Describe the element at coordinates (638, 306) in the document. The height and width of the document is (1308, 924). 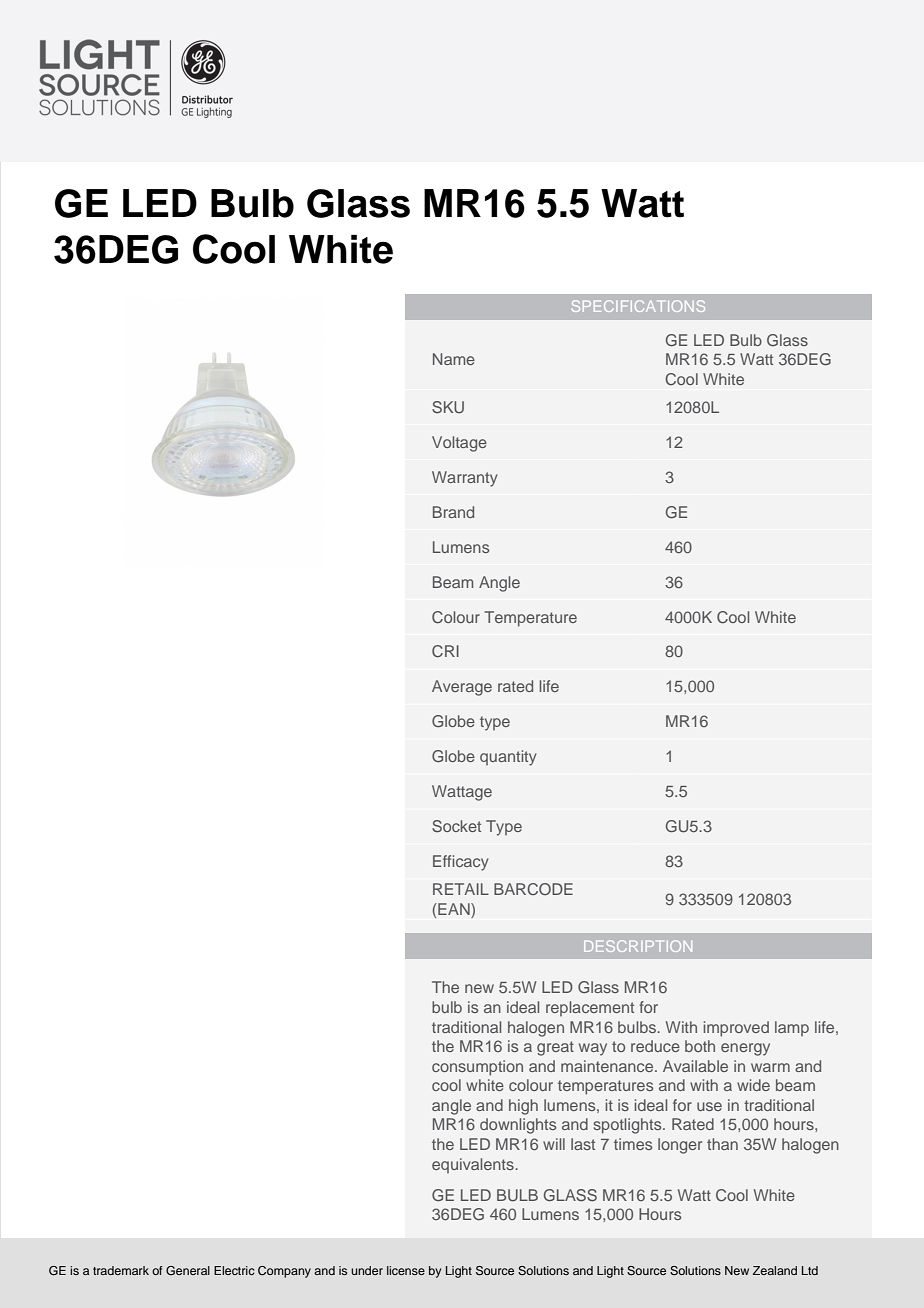
I see `SPECIFICATIONS` at that location.
